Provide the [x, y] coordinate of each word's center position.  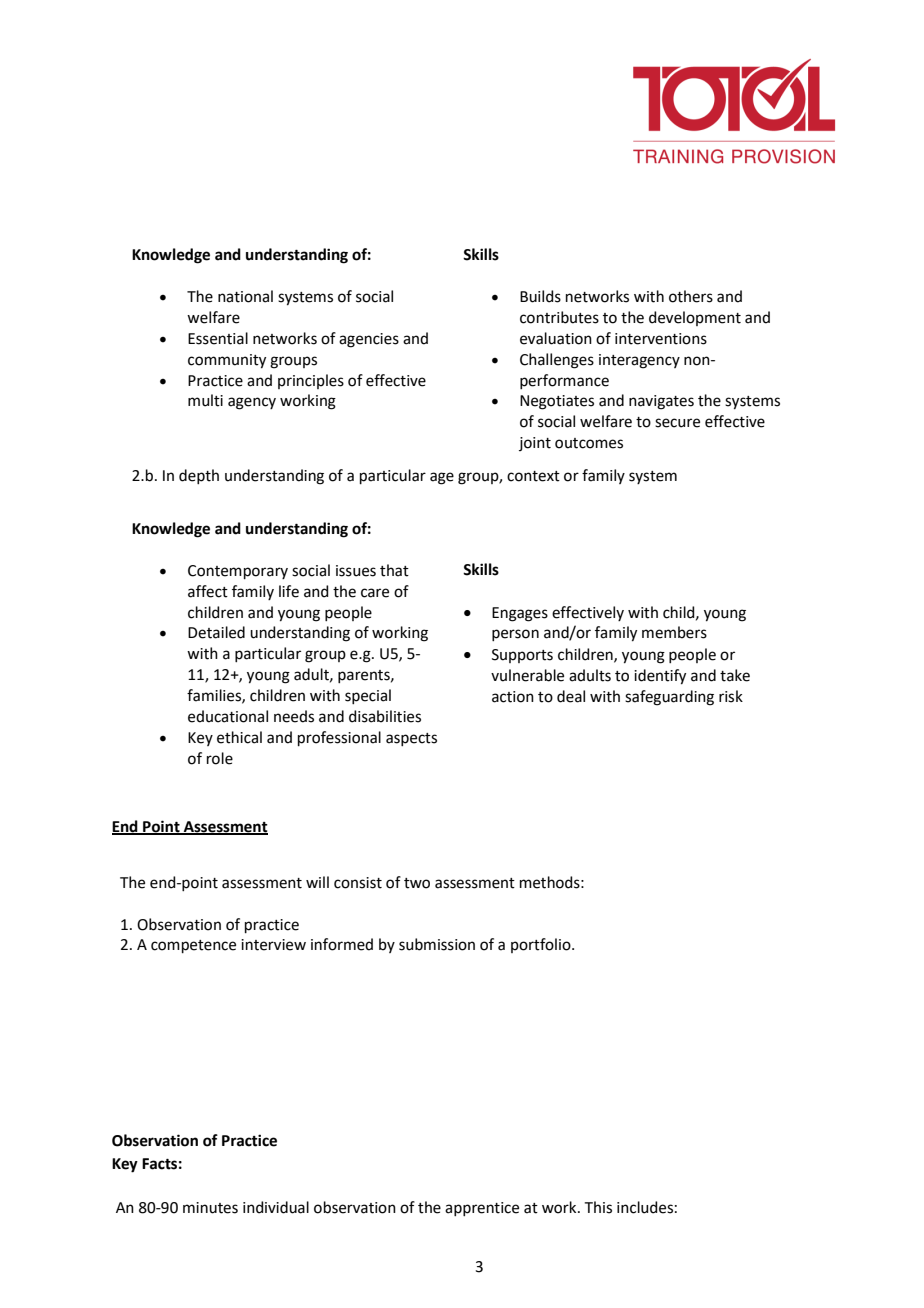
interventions [661, 339]
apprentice [482, 1209]
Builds [540, 296]
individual [276, 1207]
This [598, 1207]
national [245, 296]
